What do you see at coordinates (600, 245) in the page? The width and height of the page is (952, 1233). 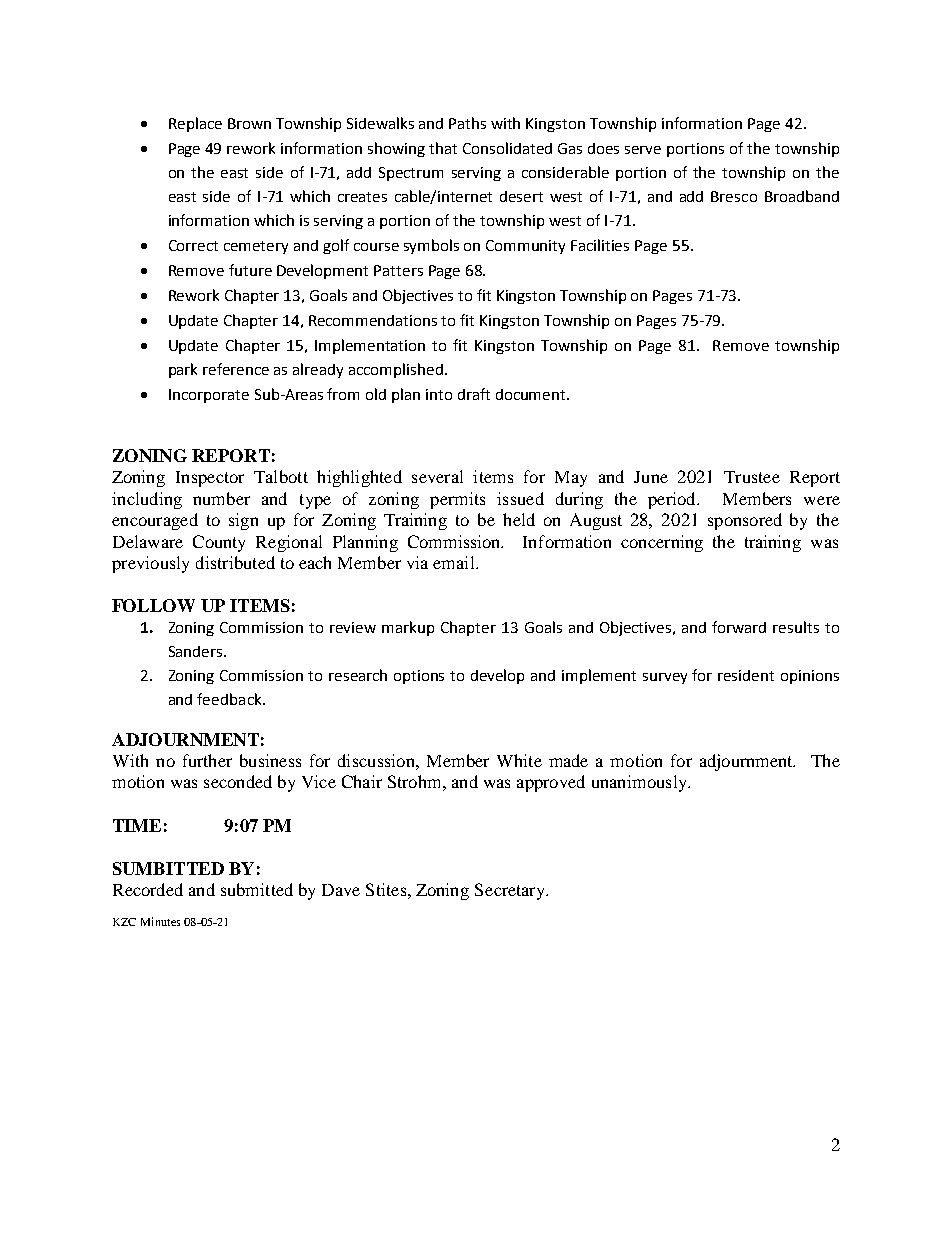 I see `Facilities` at bounding box center [600, 245].
